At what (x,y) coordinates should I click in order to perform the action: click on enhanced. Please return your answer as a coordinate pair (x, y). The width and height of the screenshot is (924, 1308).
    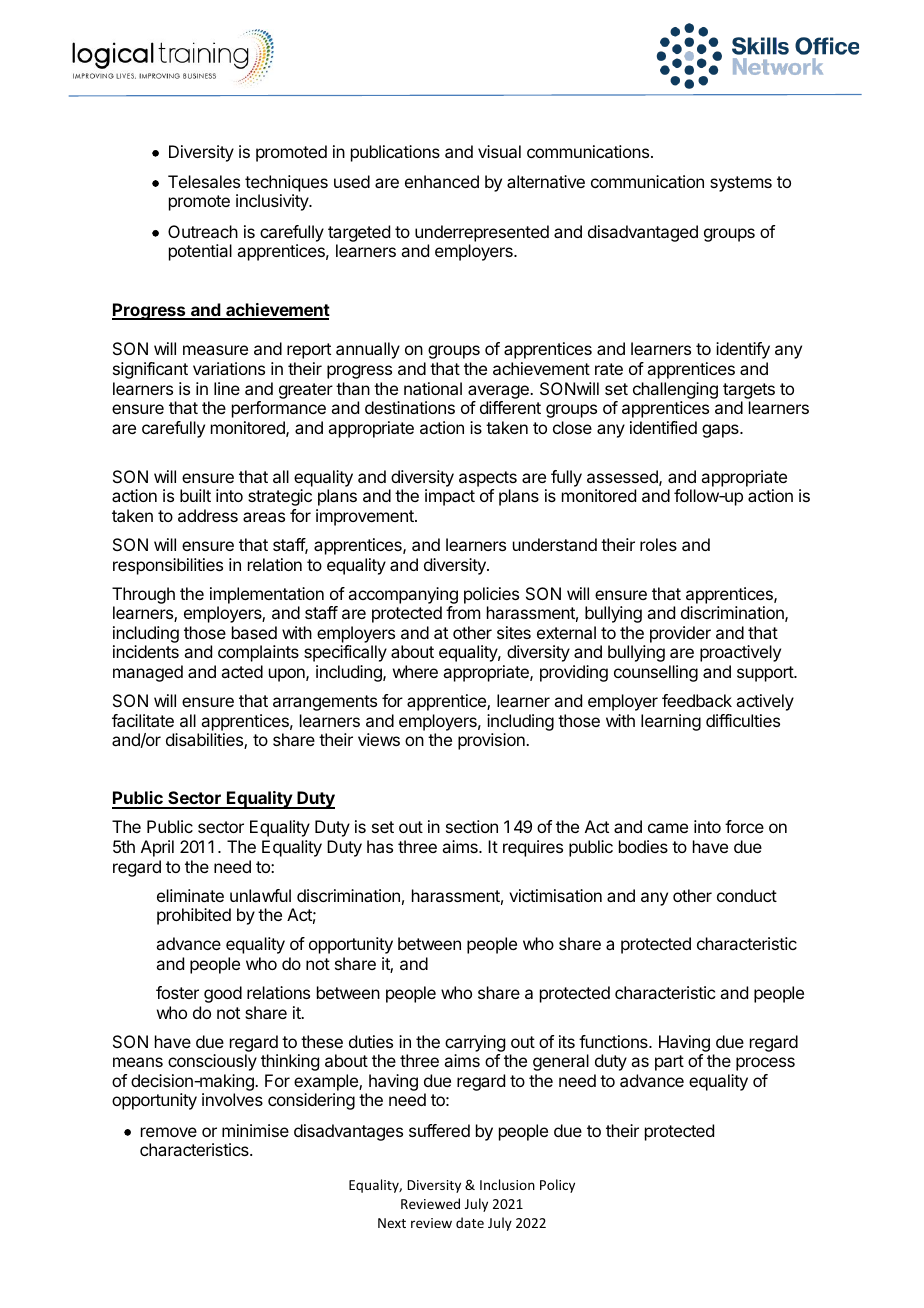
    Looking at the image, I should click on (442, 181).
